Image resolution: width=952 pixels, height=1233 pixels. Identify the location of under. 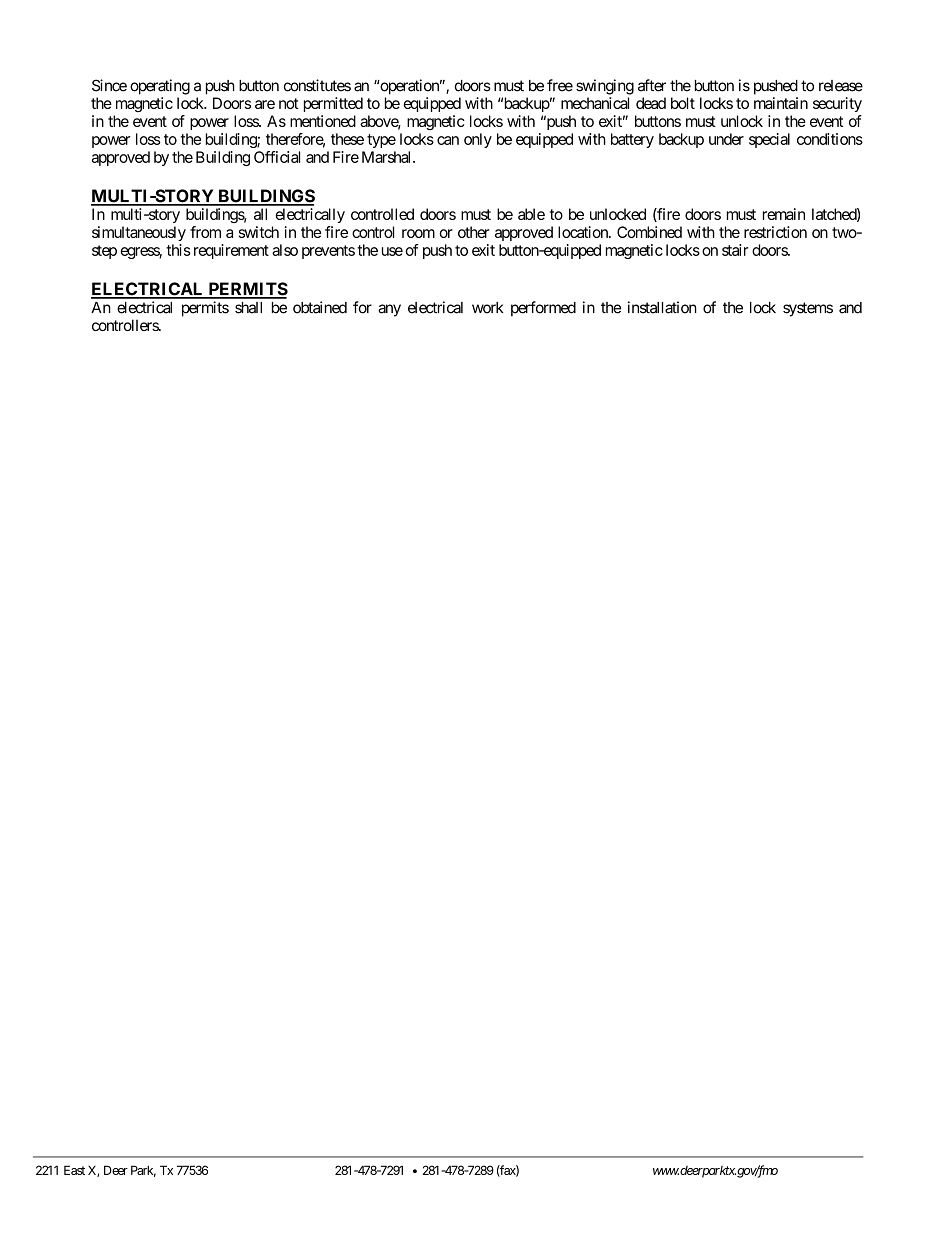
(726, 139).
